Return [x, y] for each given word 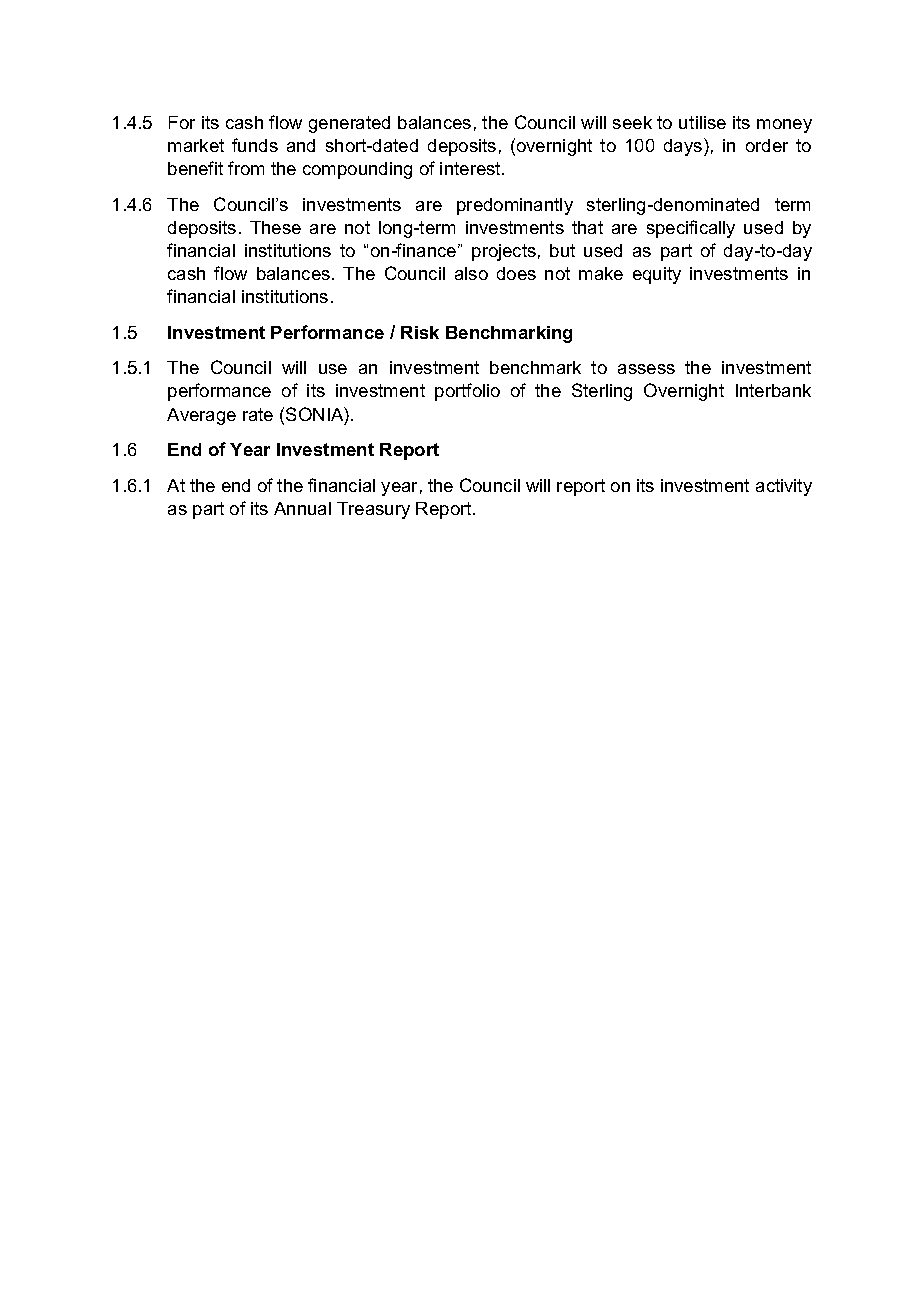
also [471, 273]
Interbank [773, 390]
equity [657, 275]
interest [471, 168]
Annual [302, 508]
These [275, 227]
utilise [702, 122]
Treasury [373, 510]
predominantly [515, 206]
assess [646, 369]
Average [201, 416]
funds [255, 145]
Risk [420, 332]
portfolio [467, 392]
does [516, 273]
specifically [691, 229]
